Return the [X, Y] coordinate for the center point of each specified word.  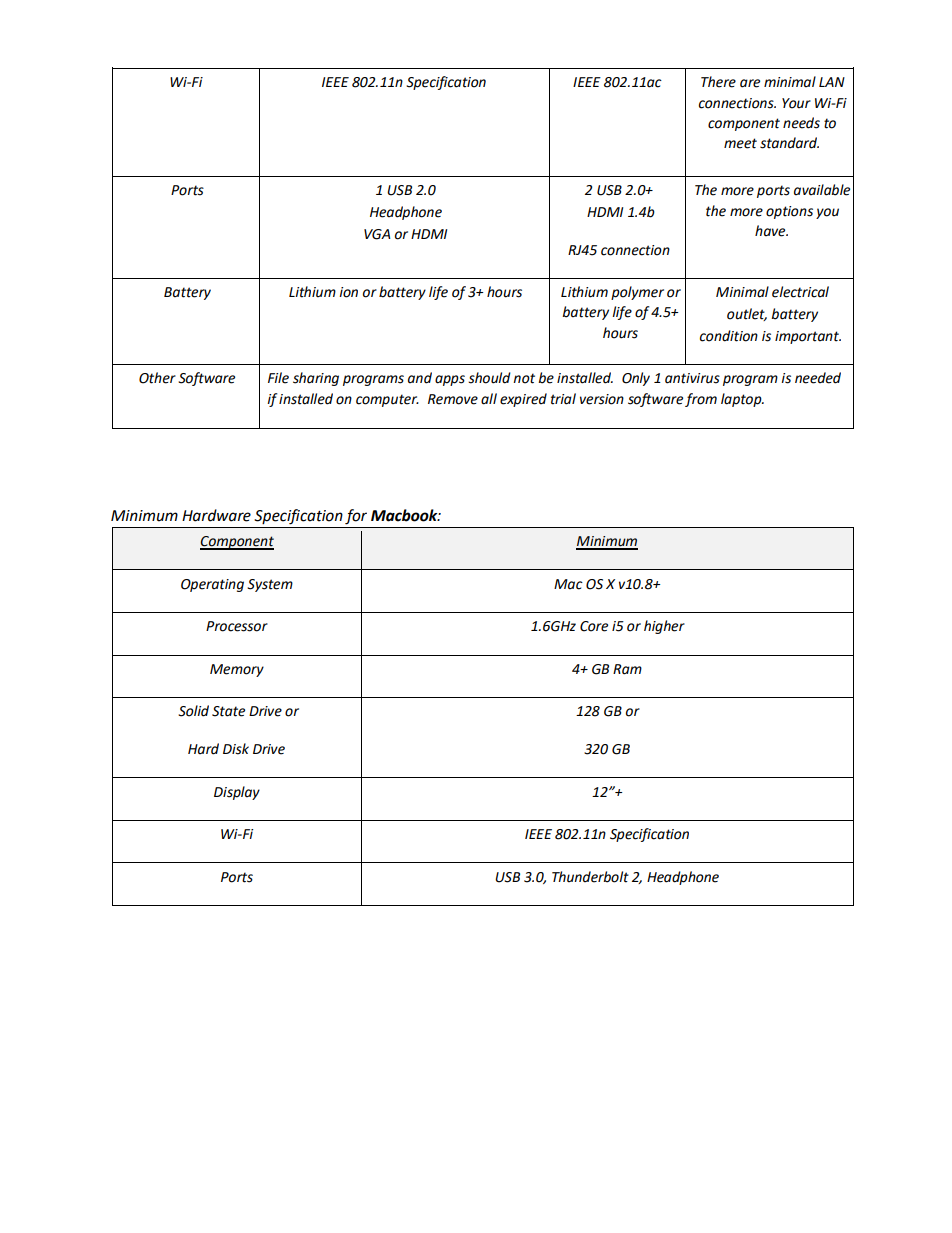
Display [237, 793]
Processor [237, 626]
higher [664, 627]
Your [796, 103]
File [278, 378]
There [718, 82]
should [489, 378]
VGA [377, 234]
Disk [236, 749]
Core [594, 626]
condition [729, 336]
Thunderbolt [590, 877]
